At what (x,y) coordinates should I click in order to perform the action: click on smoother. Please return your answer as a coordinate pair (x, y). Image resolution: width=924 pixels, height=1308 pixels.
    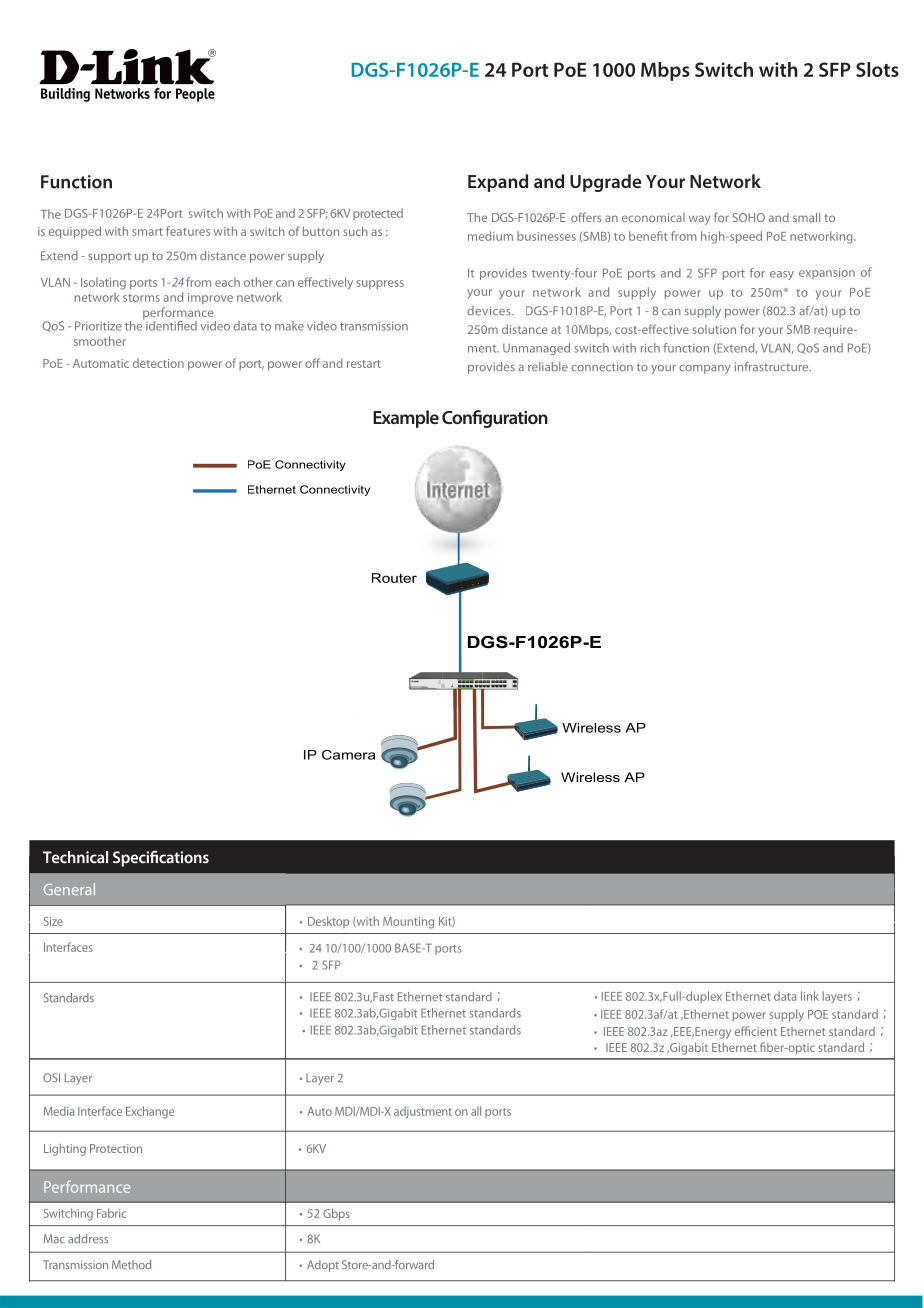
    Looking at the image, I should click on (100, 341).
